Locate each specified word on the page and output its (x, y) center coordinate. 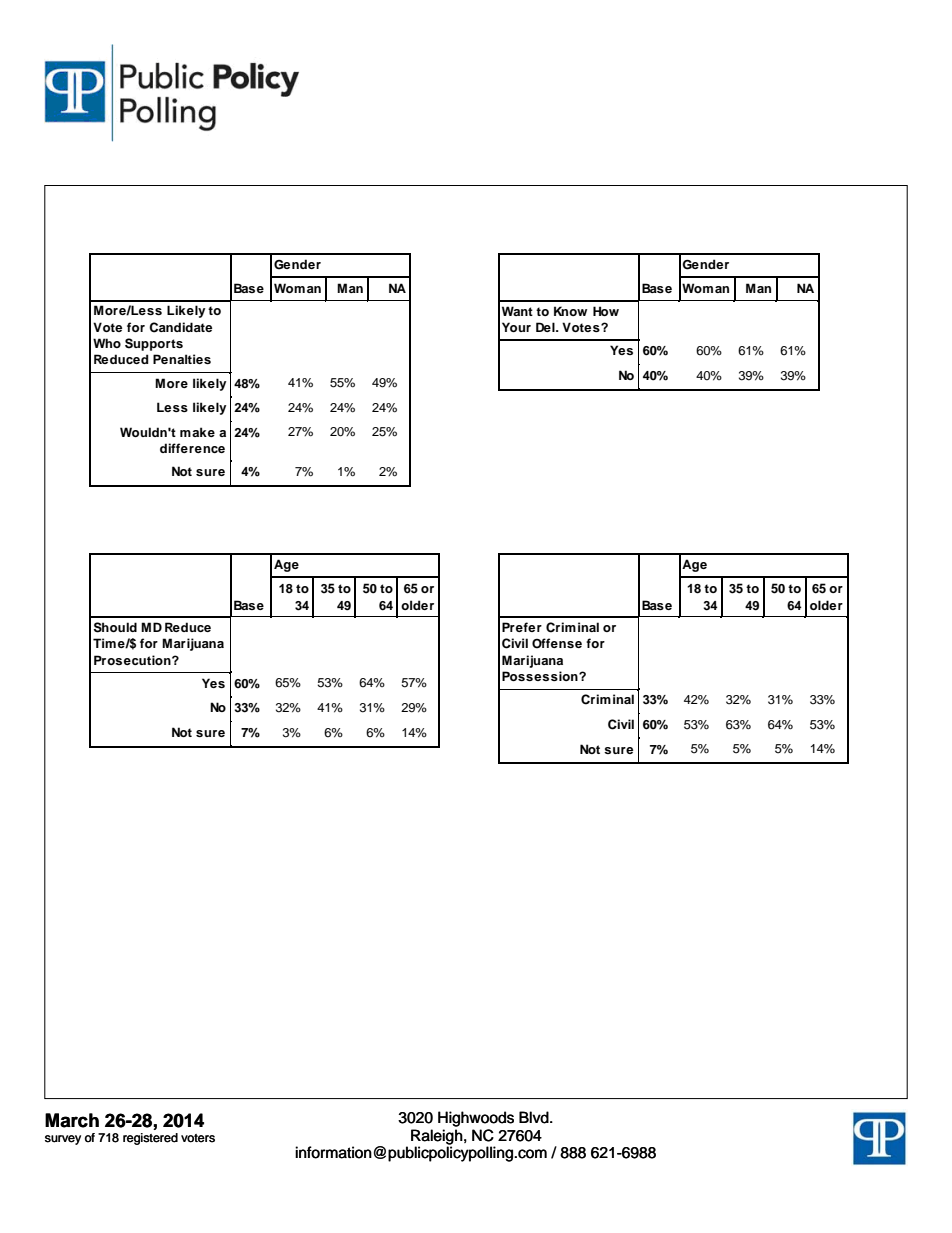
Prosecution (133, 660)
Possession (541, 676)
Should (115, 627)
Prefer (522, 627)
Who (107, 343)
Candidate (180, 327)
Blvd (535, 1117)
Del (546, 327)
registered (150, 1139)
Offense (557, 643)
